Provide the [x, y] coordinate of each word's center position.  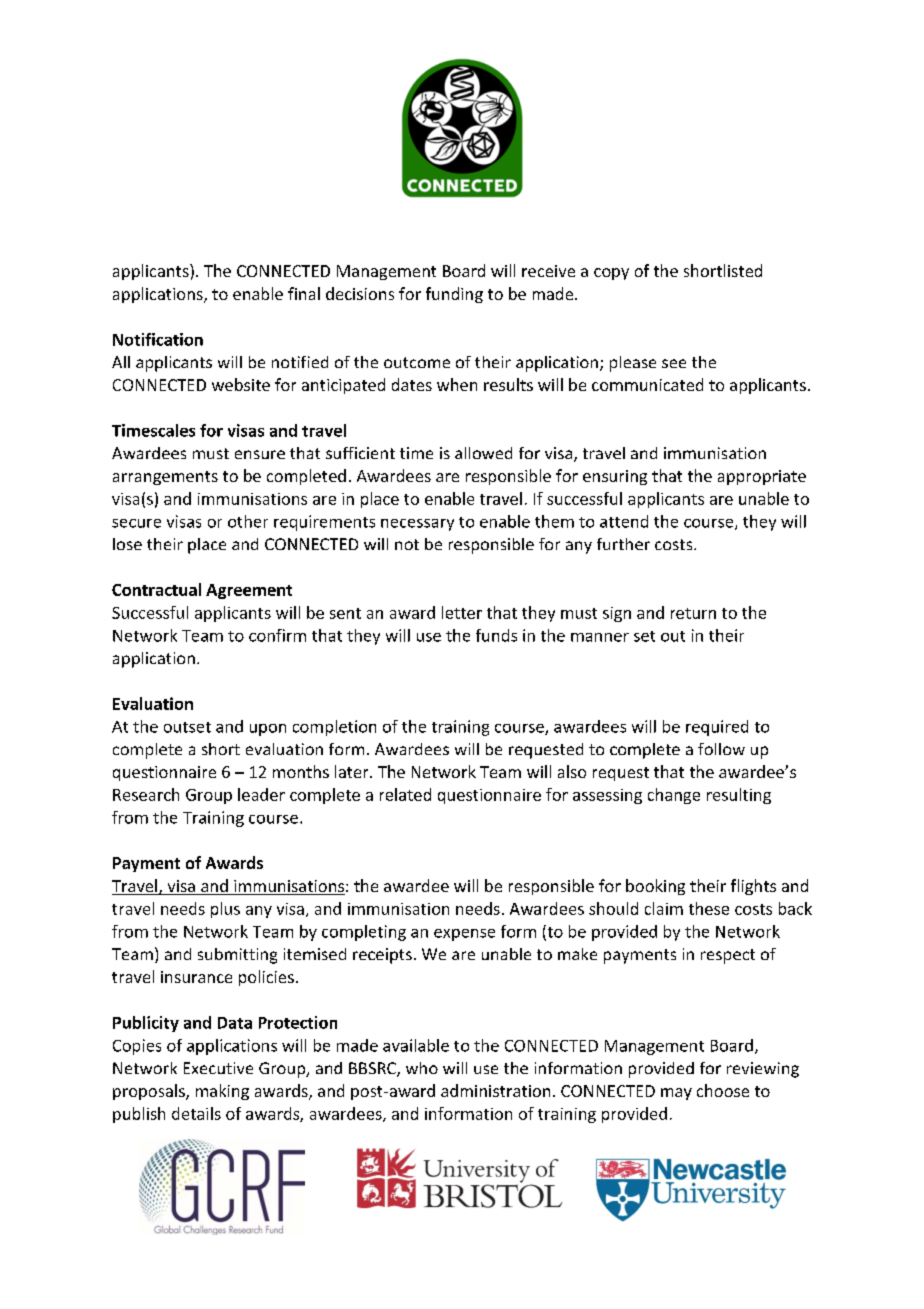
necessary [417, 525]
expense [464, 935]
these [709, 908]
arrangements [165, 478]
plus [225, 910]
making [222, 1092]
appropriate [762, 477]
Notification [158, 339]
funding [454, 295]
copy [611, 274]
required [717, 728]
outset [187, 727]
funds [496, 635]
